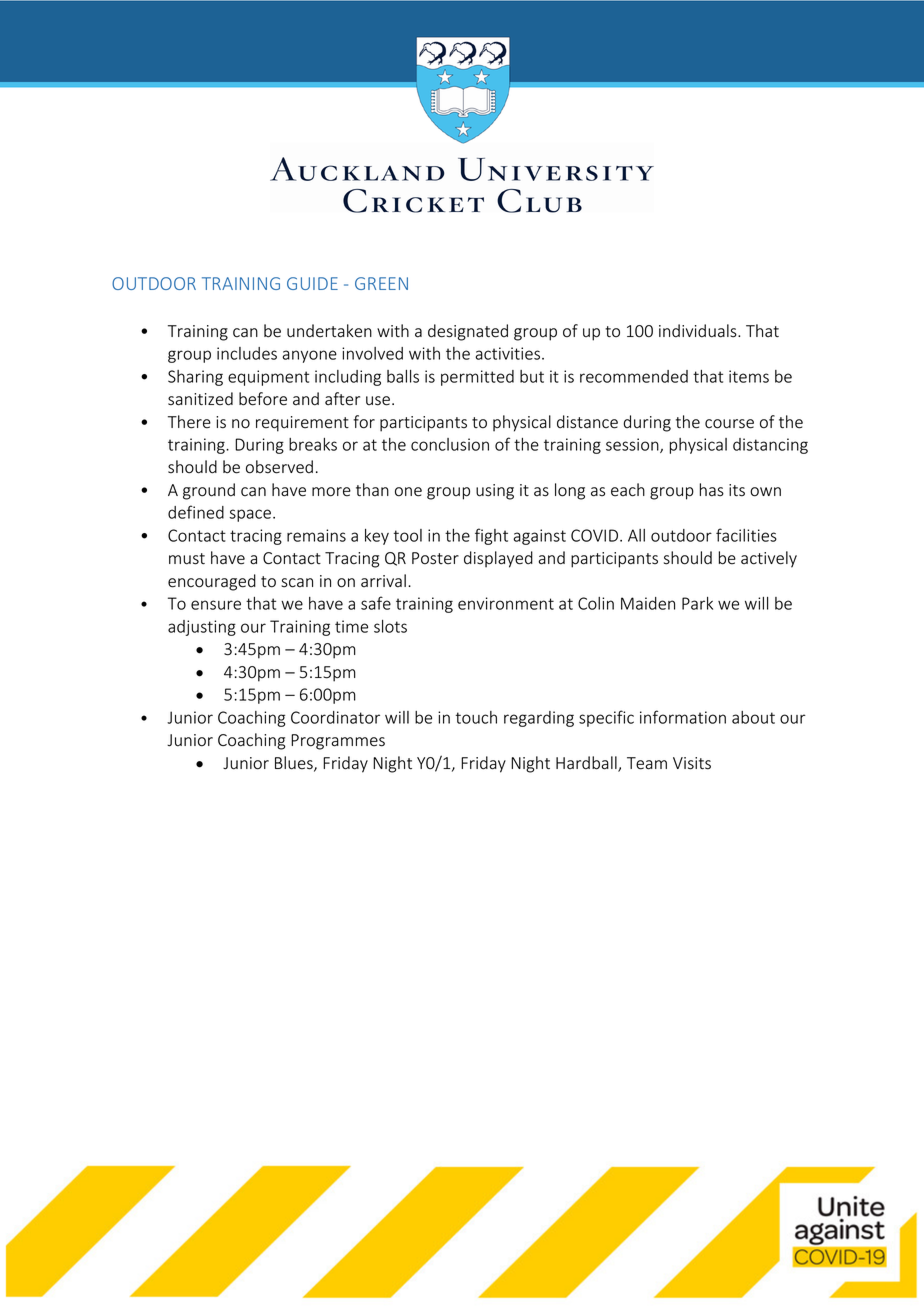 This screenshot has width=924, height=1308. I want to click on Park, so click(697, 603).
